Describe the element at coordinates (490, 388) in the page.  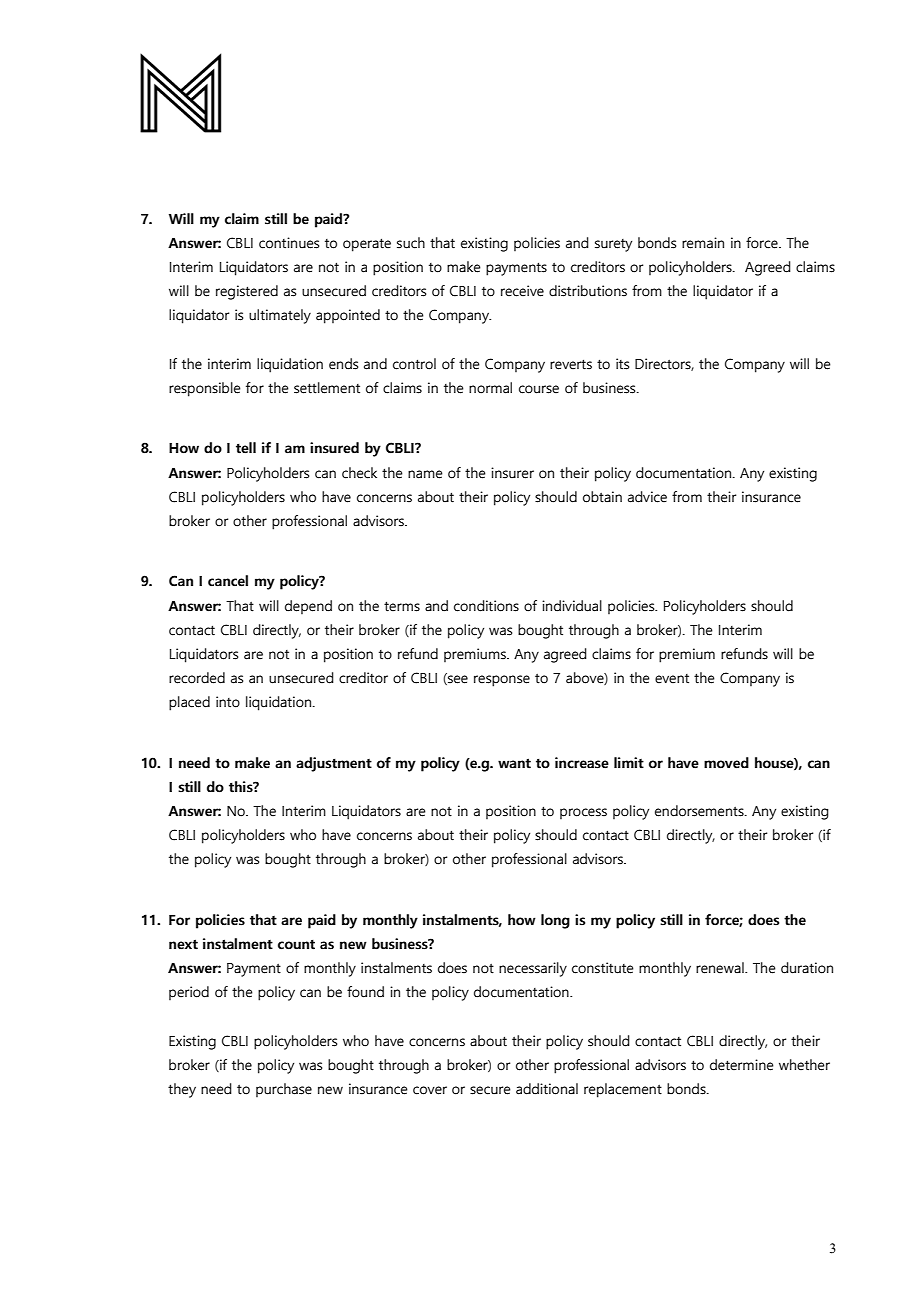
I see `normal` at that location.
